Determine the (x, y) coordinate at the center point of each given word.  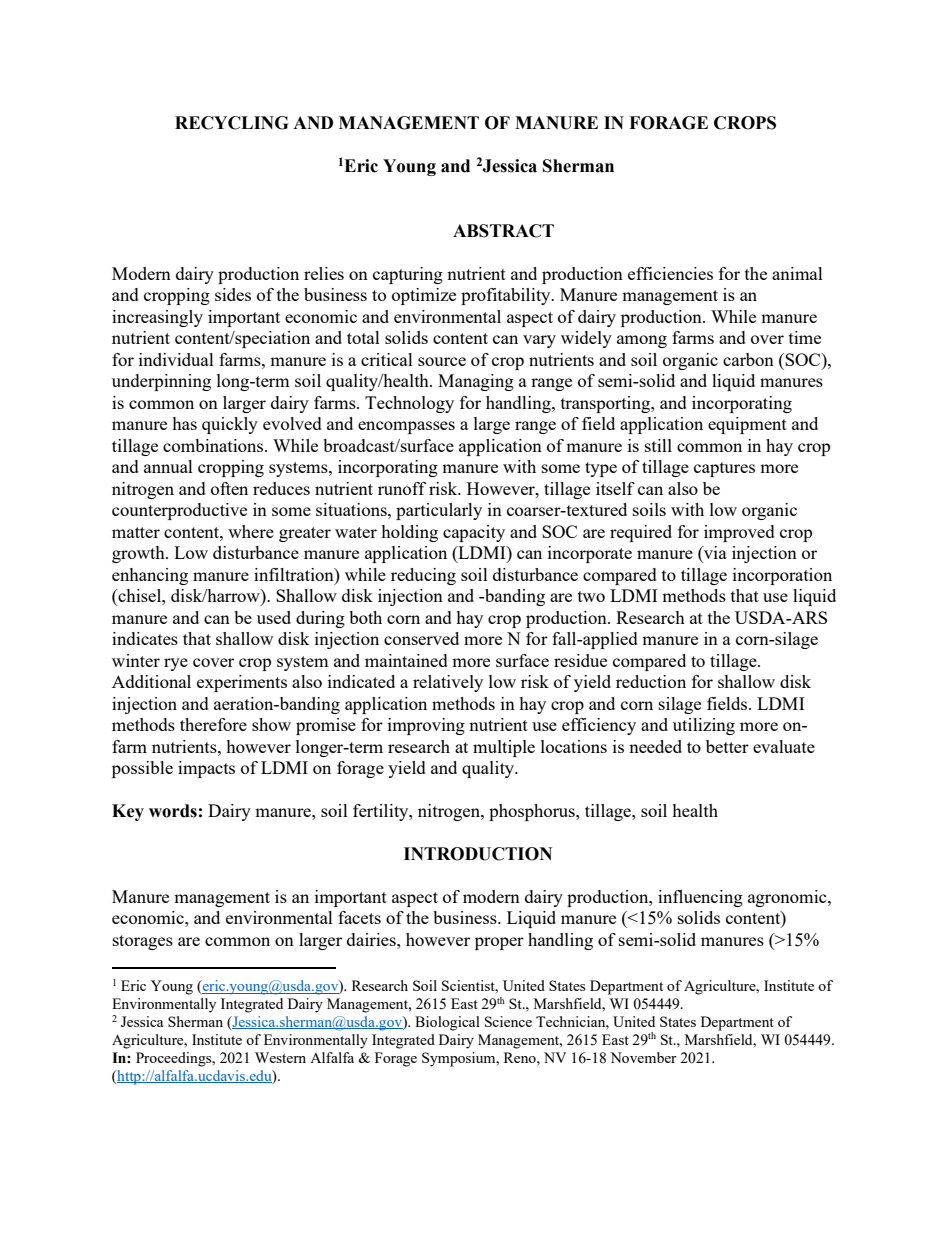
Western (280, 1057)
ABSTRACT (503, 231)
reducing (423, 576)
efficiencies (670, 273)
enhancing (150, 576)
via (714, 554)
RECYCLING (231, 123)
